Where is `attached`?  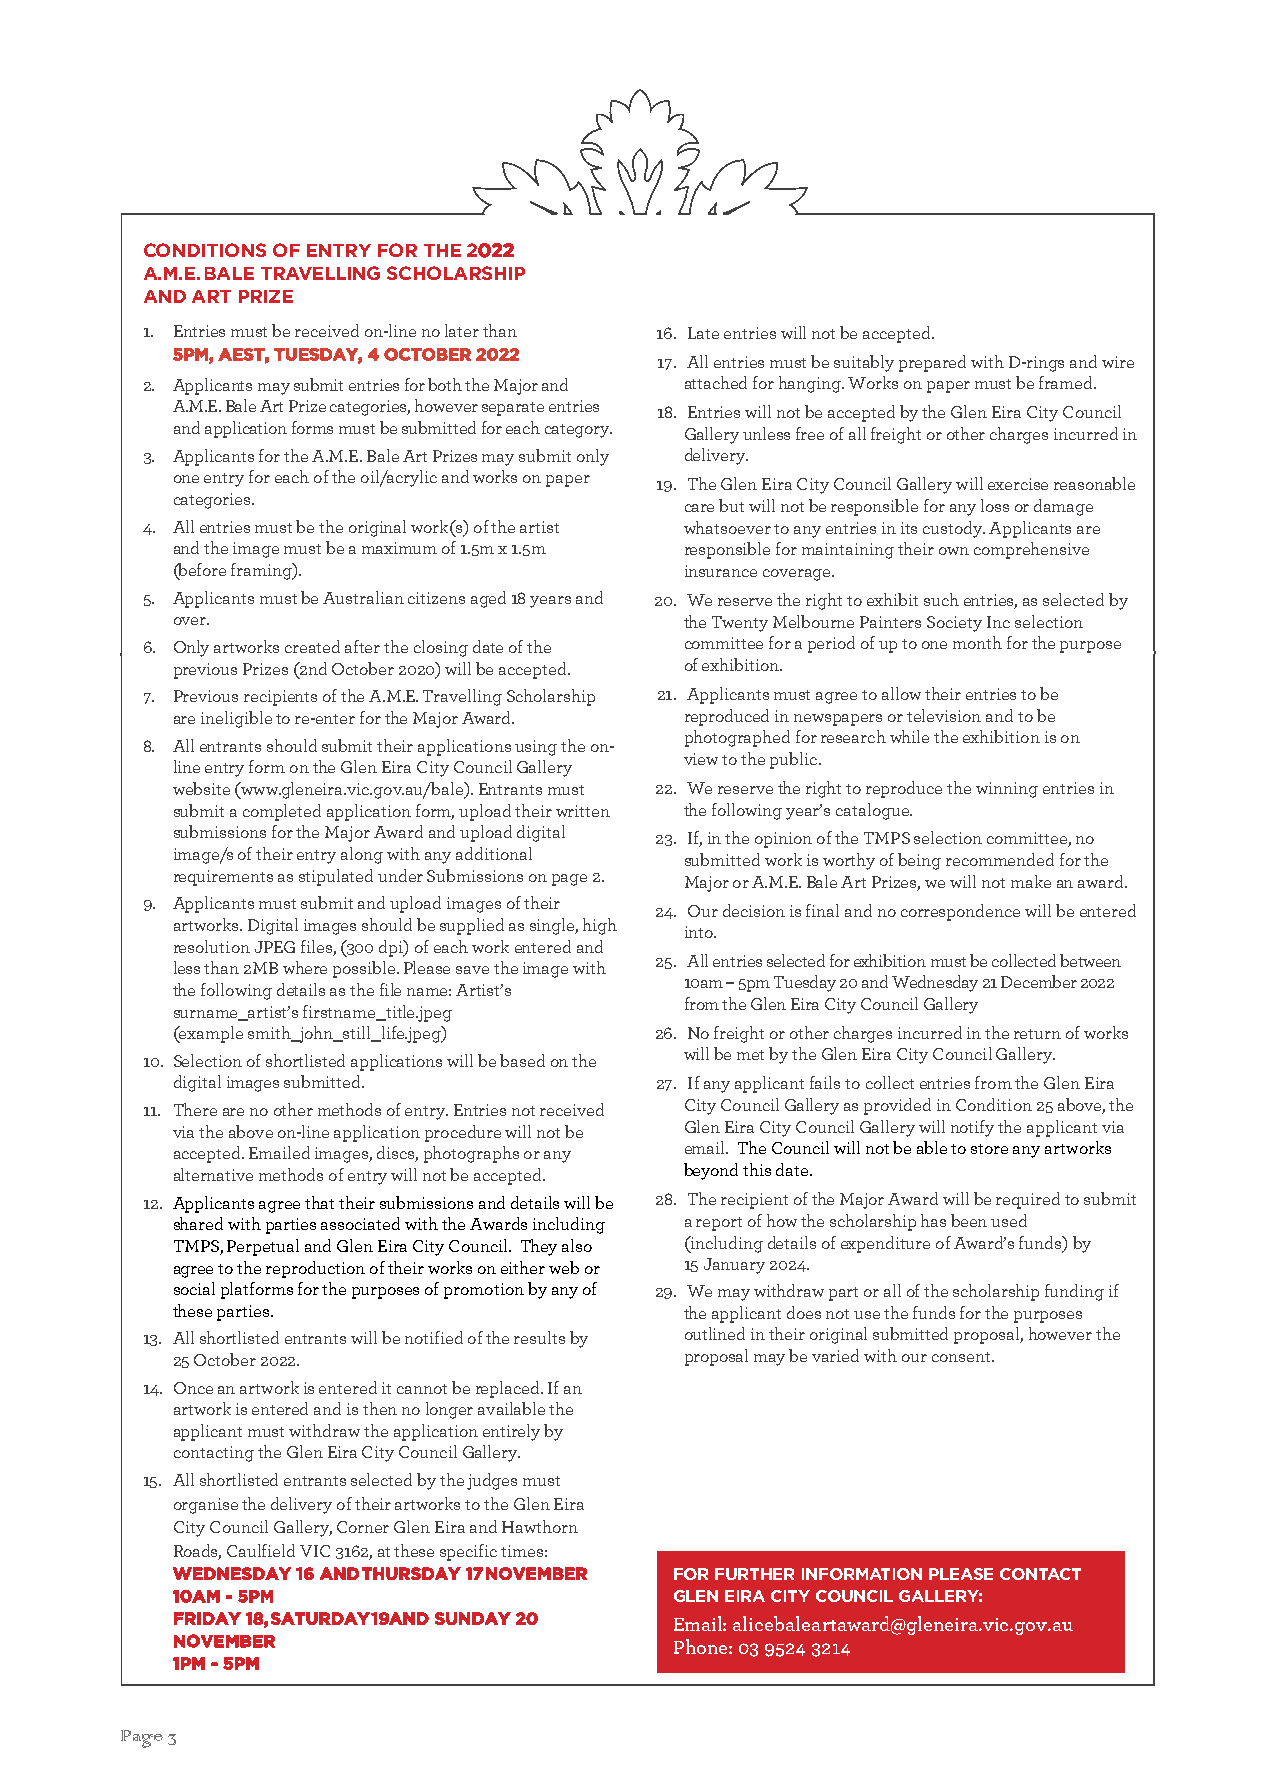 attached is located at coordinates (716, 382).
